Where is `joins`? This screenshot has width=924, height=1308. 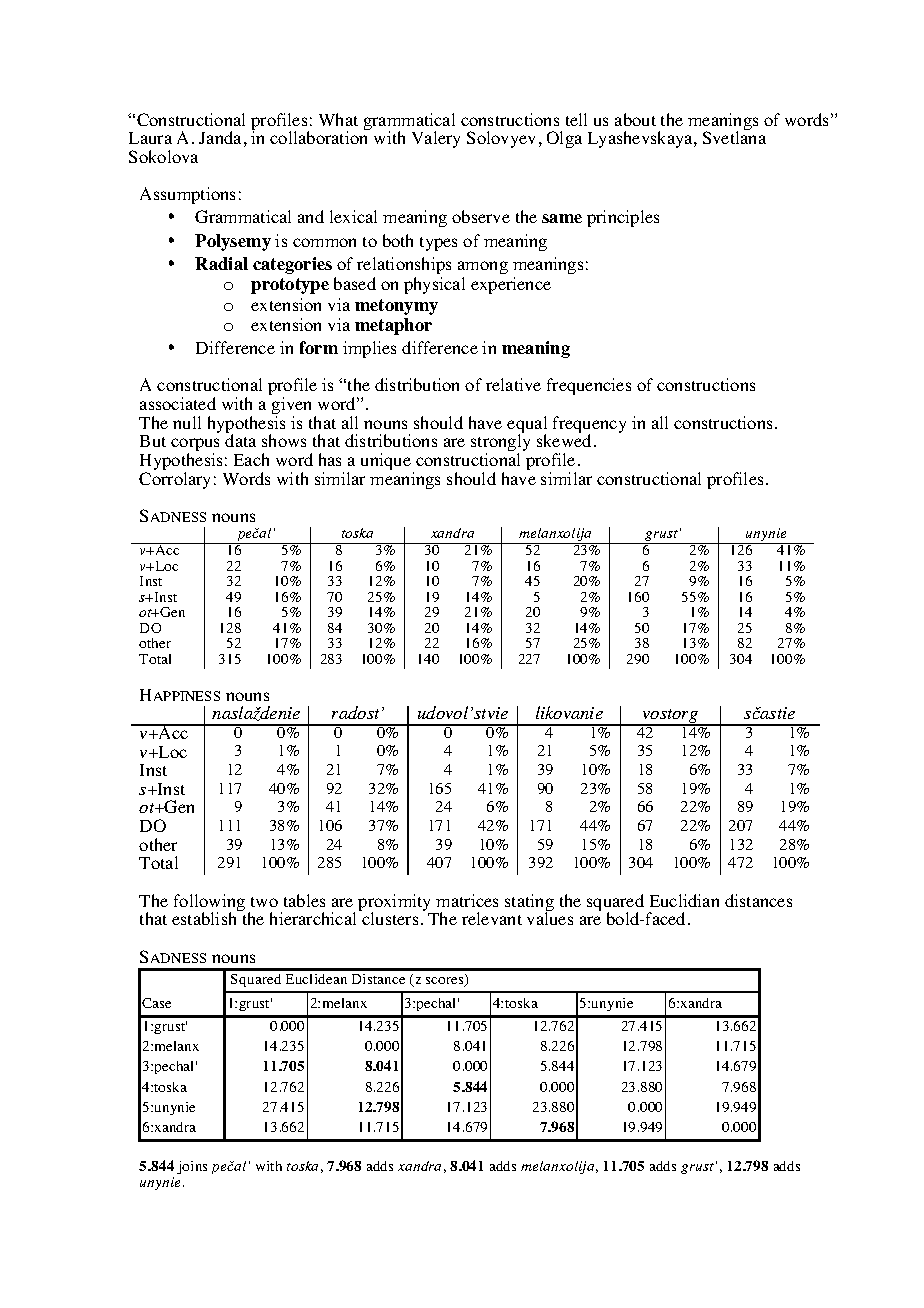 joins is located at coordinates (192, 1167).
